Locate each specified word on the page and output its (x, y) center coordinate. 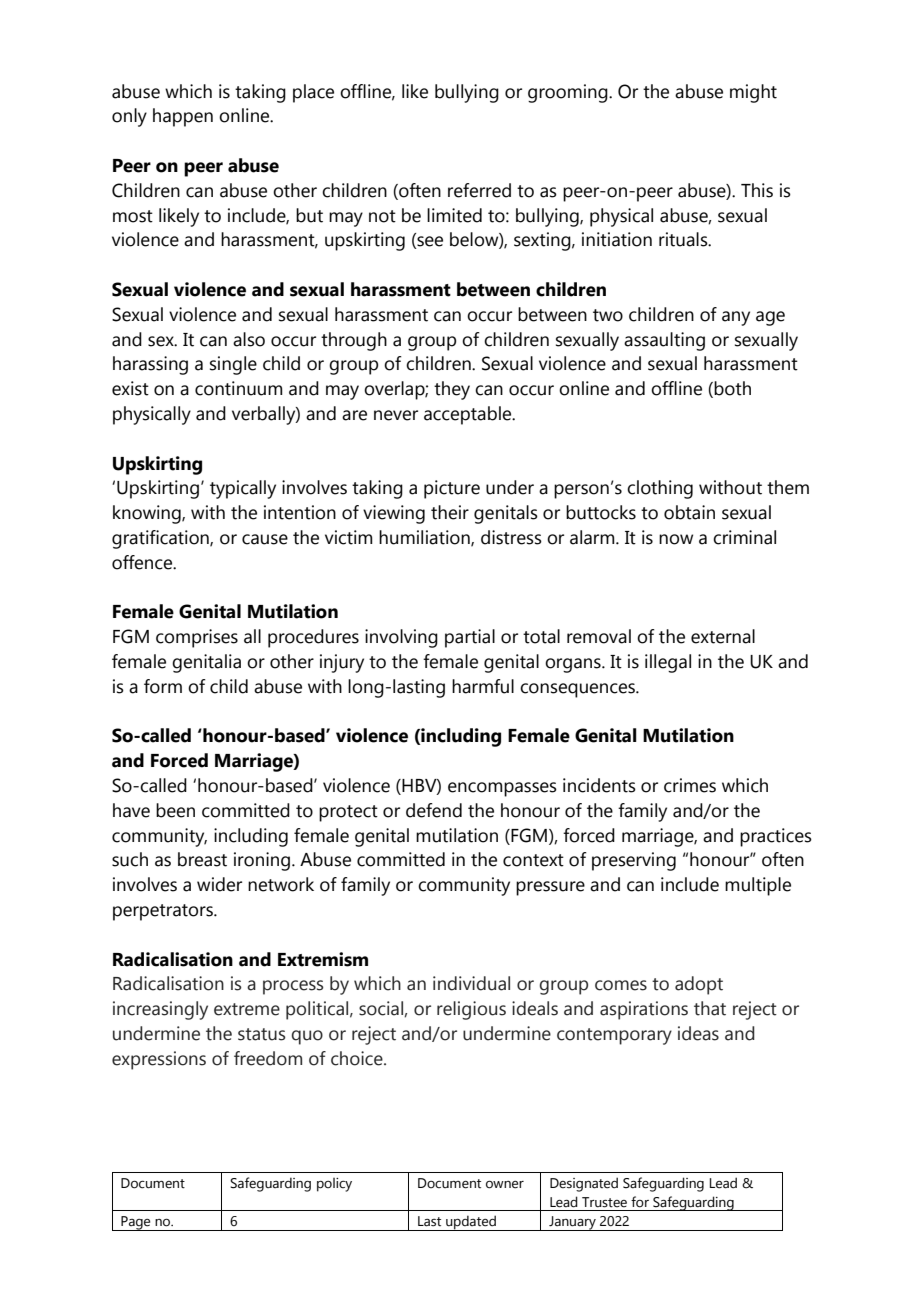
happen (183, 117)
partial (470, 638)
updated (471, 1223)
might (753, 93)
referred (479, 190)
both (732, 388)
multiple (758, 886)
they (452, 390)
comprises (197, 638)
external (723, 636)
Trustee (604, 1202)
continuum (239, 388)
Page (136, 1223)
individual (471, 983)
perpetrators (164, 912)
